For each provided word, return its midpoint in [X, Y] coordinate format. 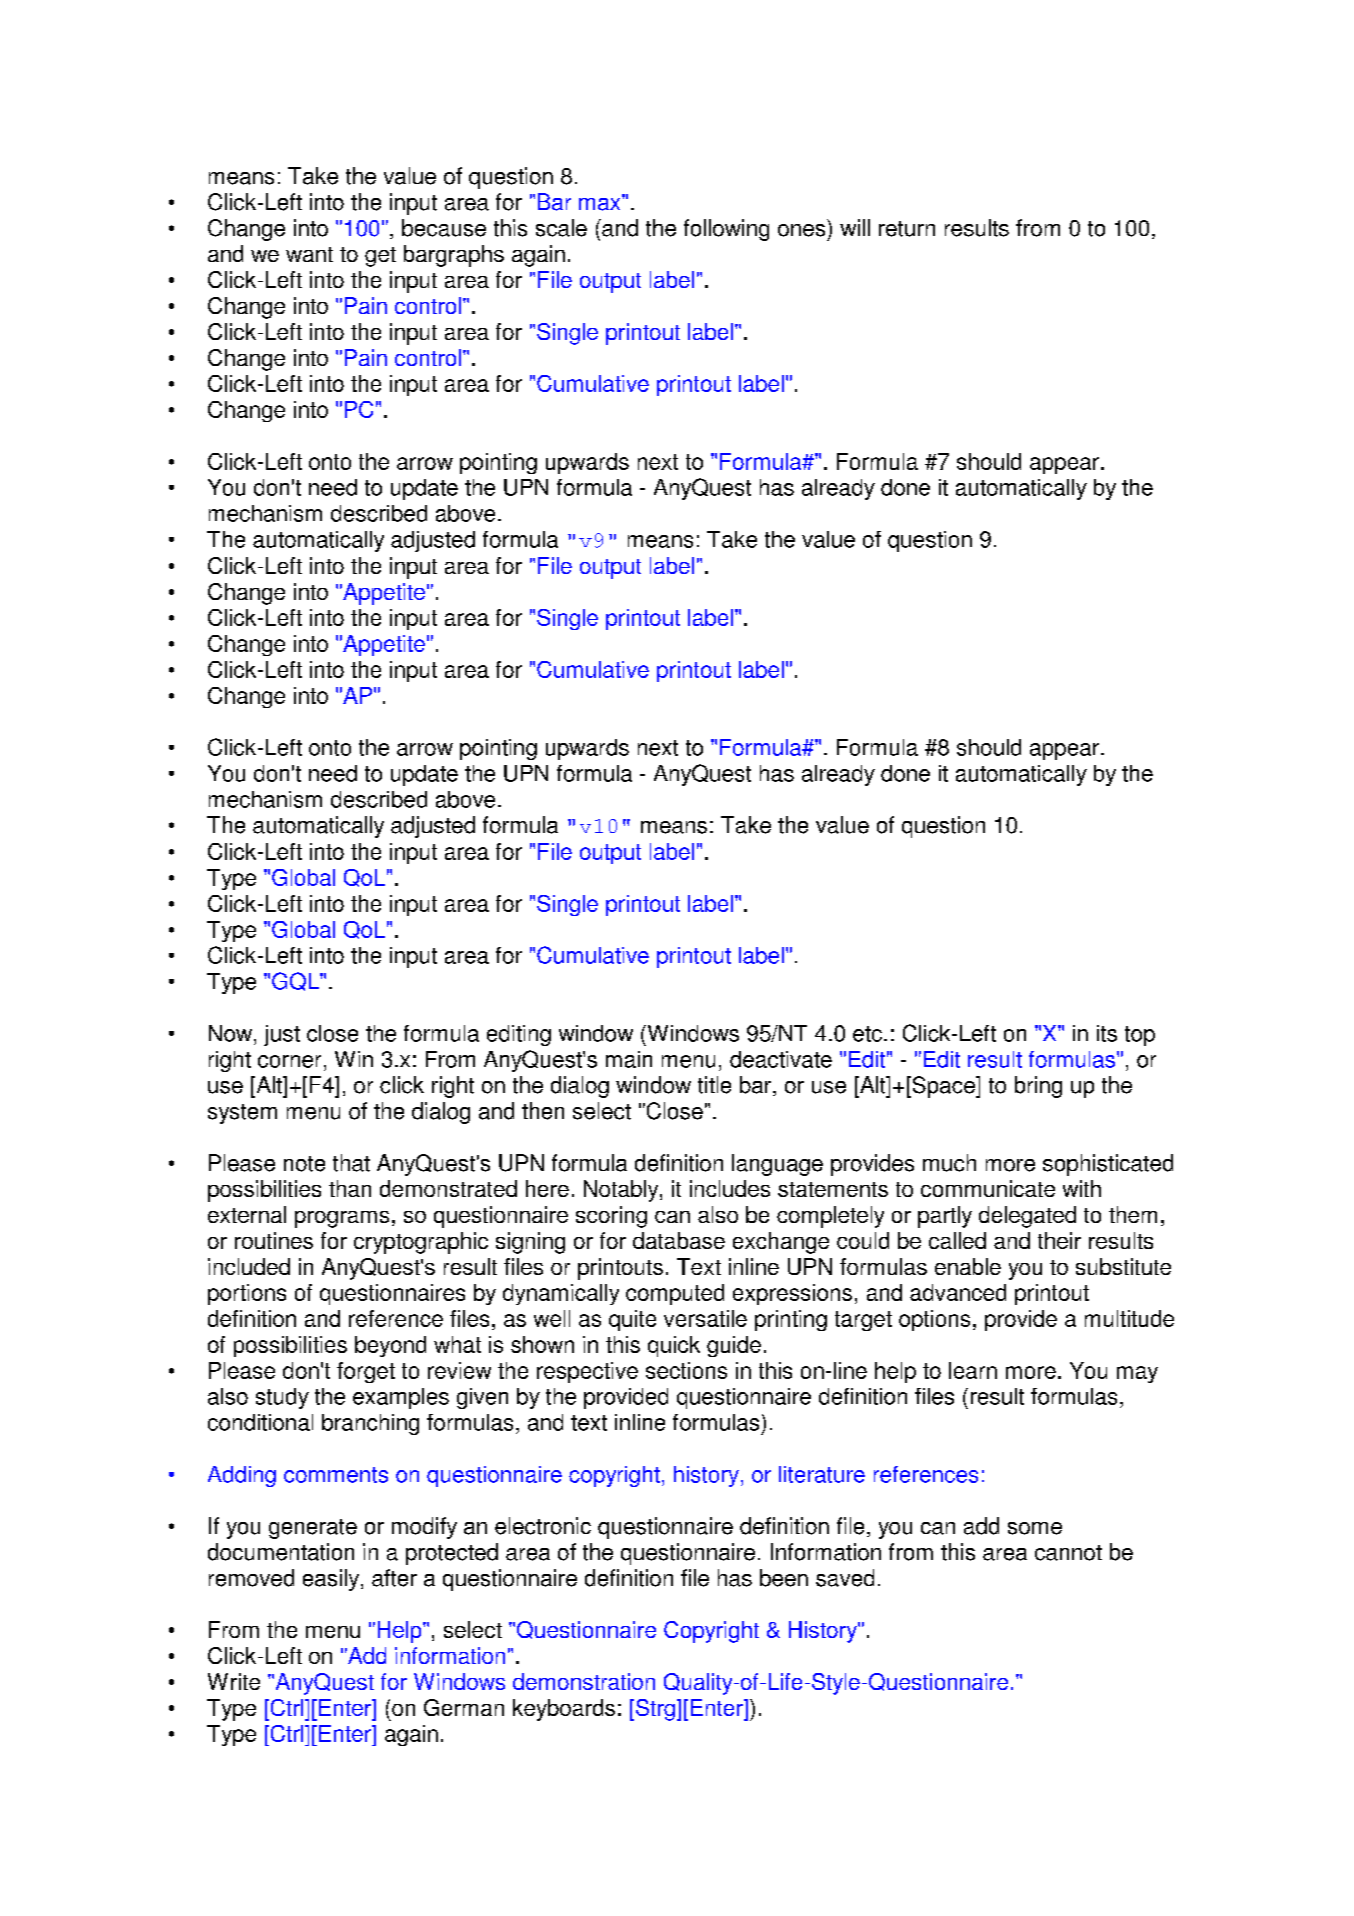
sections [686, 1370]
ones [801, 230]
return [907, 229]
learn [973, 1370]
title [714, 1085]
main [629, 1059]
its [1107, 1033]
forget [366, 1372]
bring [1038, 1087]
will [855, 227]
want [309, 254]
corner [289, 1061]
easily [331, 1580]
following [726, 230]
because [444, 228]
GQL [296, 981]
